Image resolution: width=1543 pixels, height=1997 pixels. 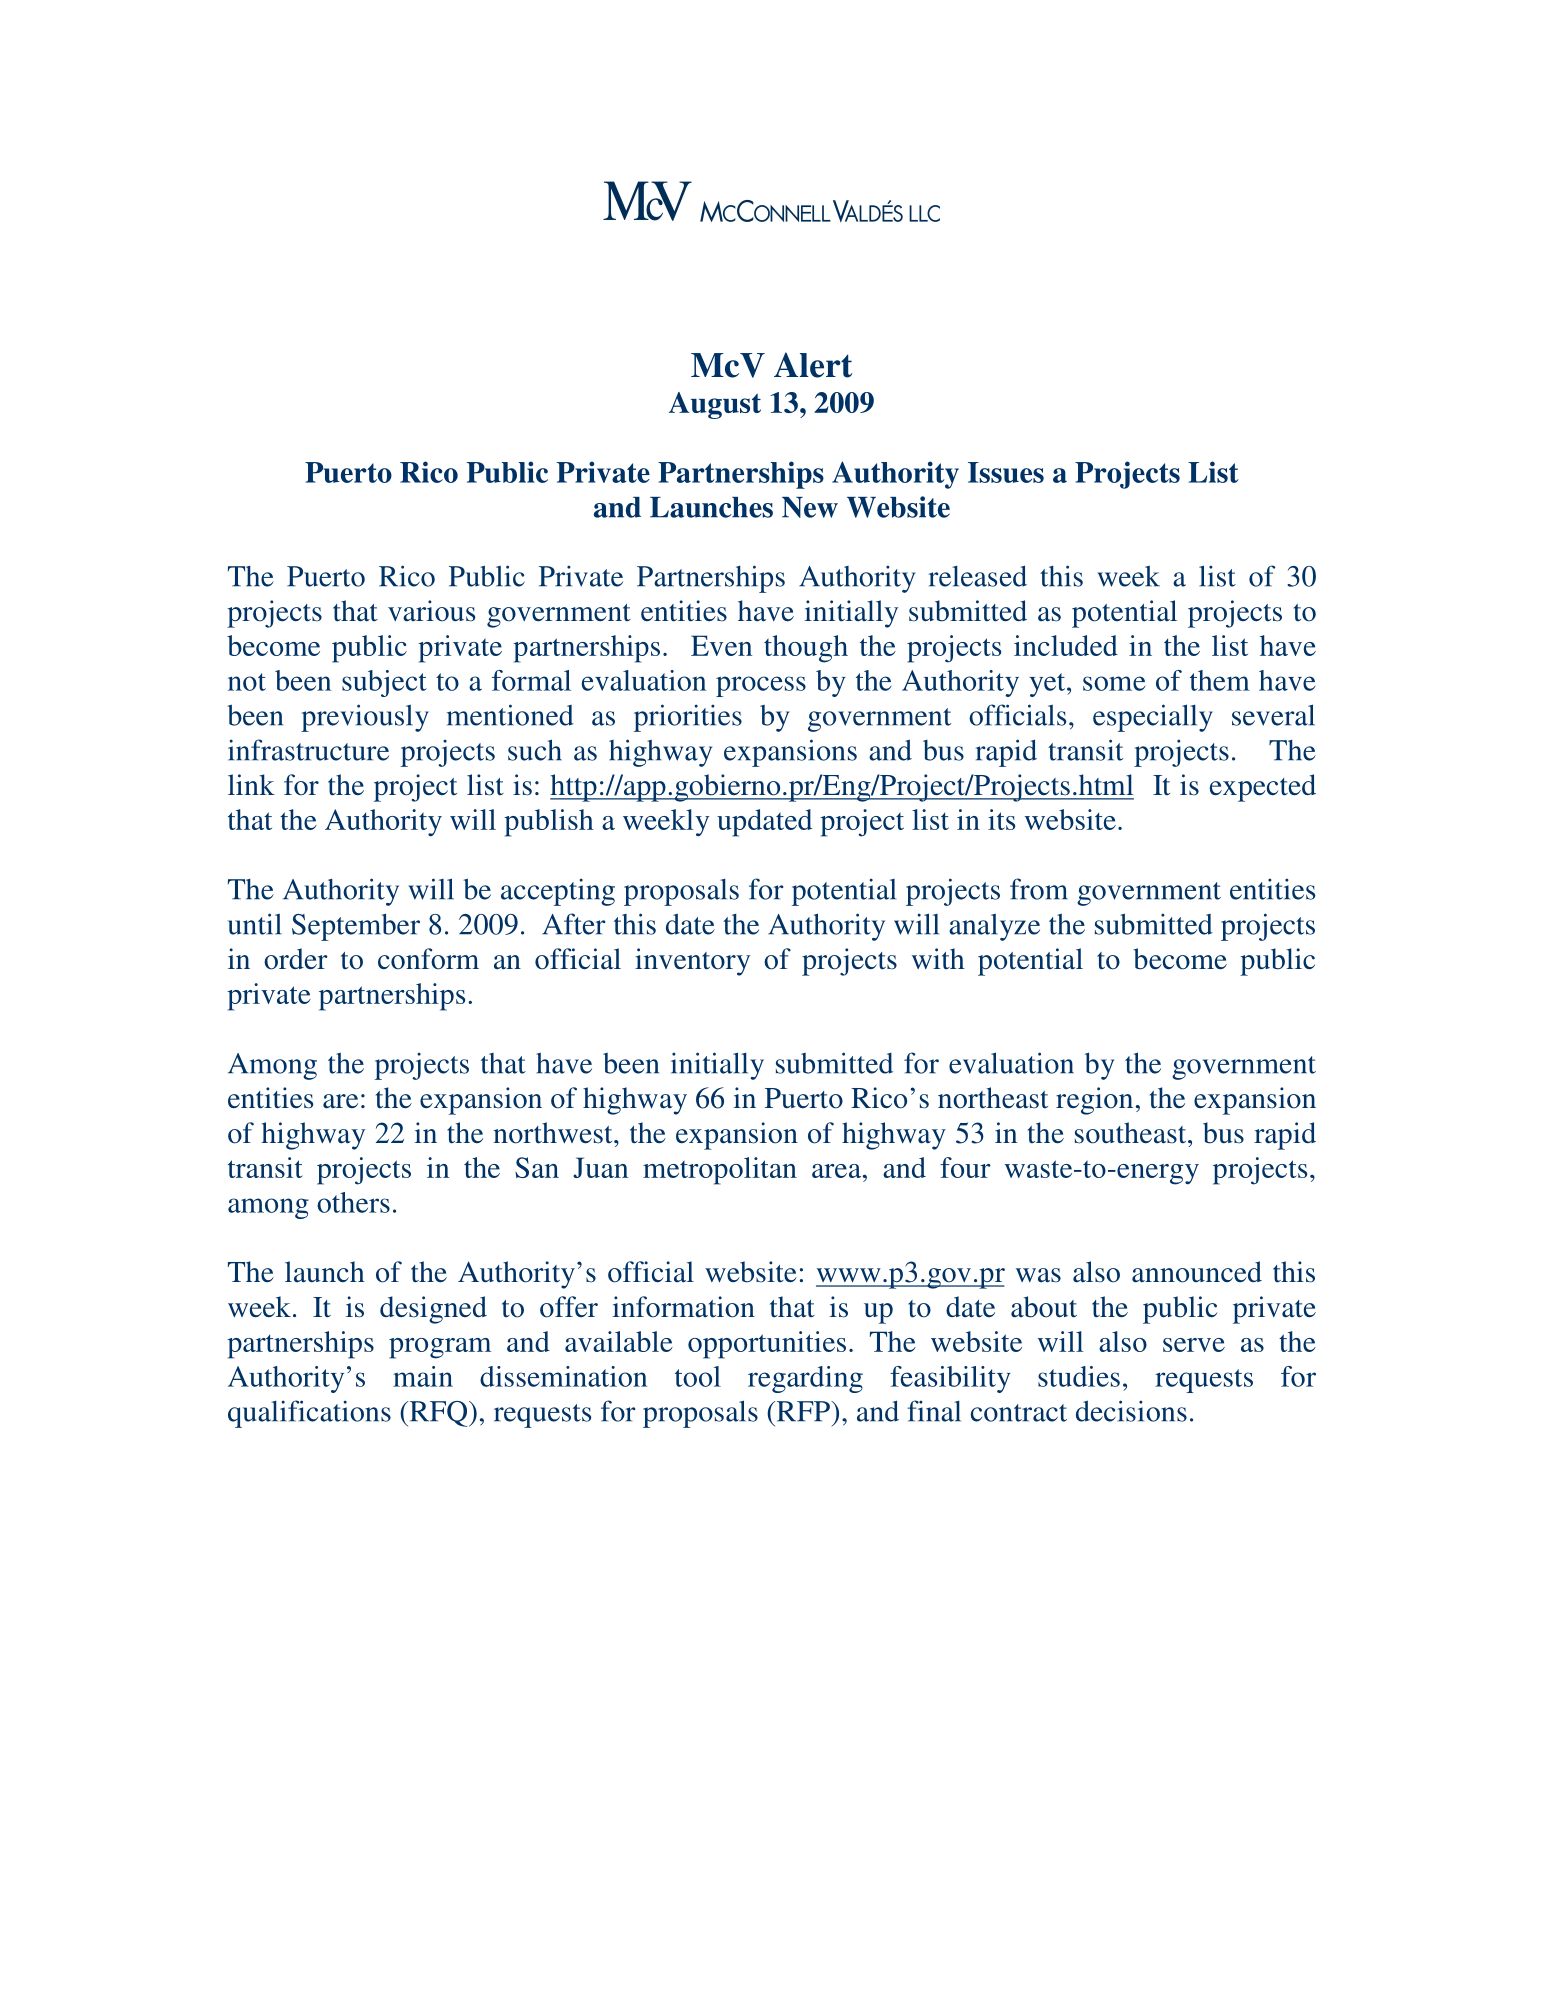 I want to click on August, so click(x=715, y=405).
